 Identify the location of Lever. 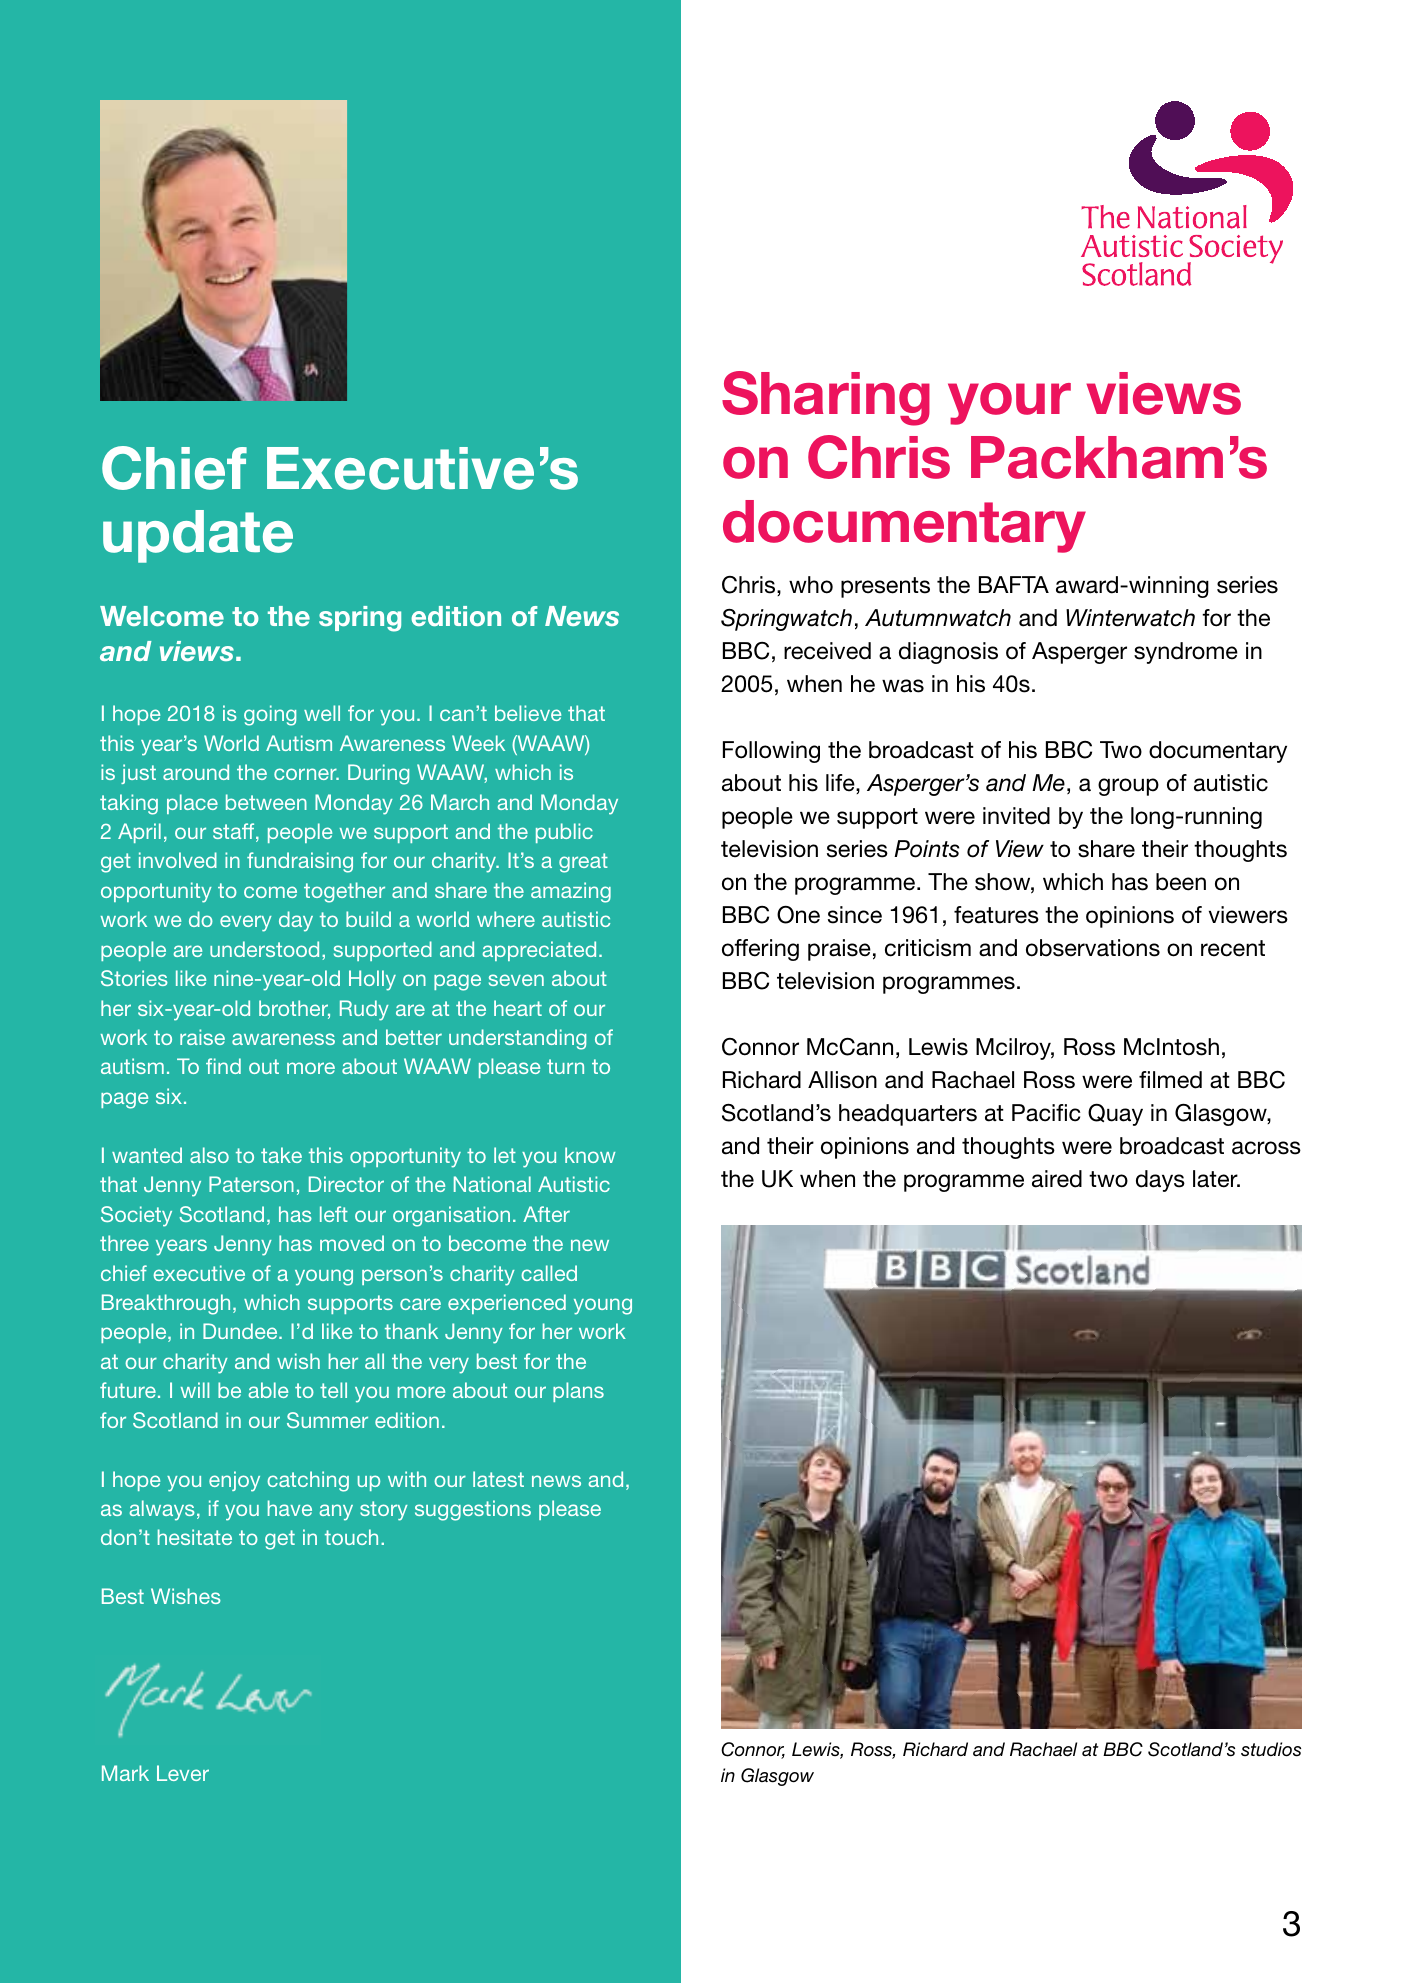
(183, 1773).
